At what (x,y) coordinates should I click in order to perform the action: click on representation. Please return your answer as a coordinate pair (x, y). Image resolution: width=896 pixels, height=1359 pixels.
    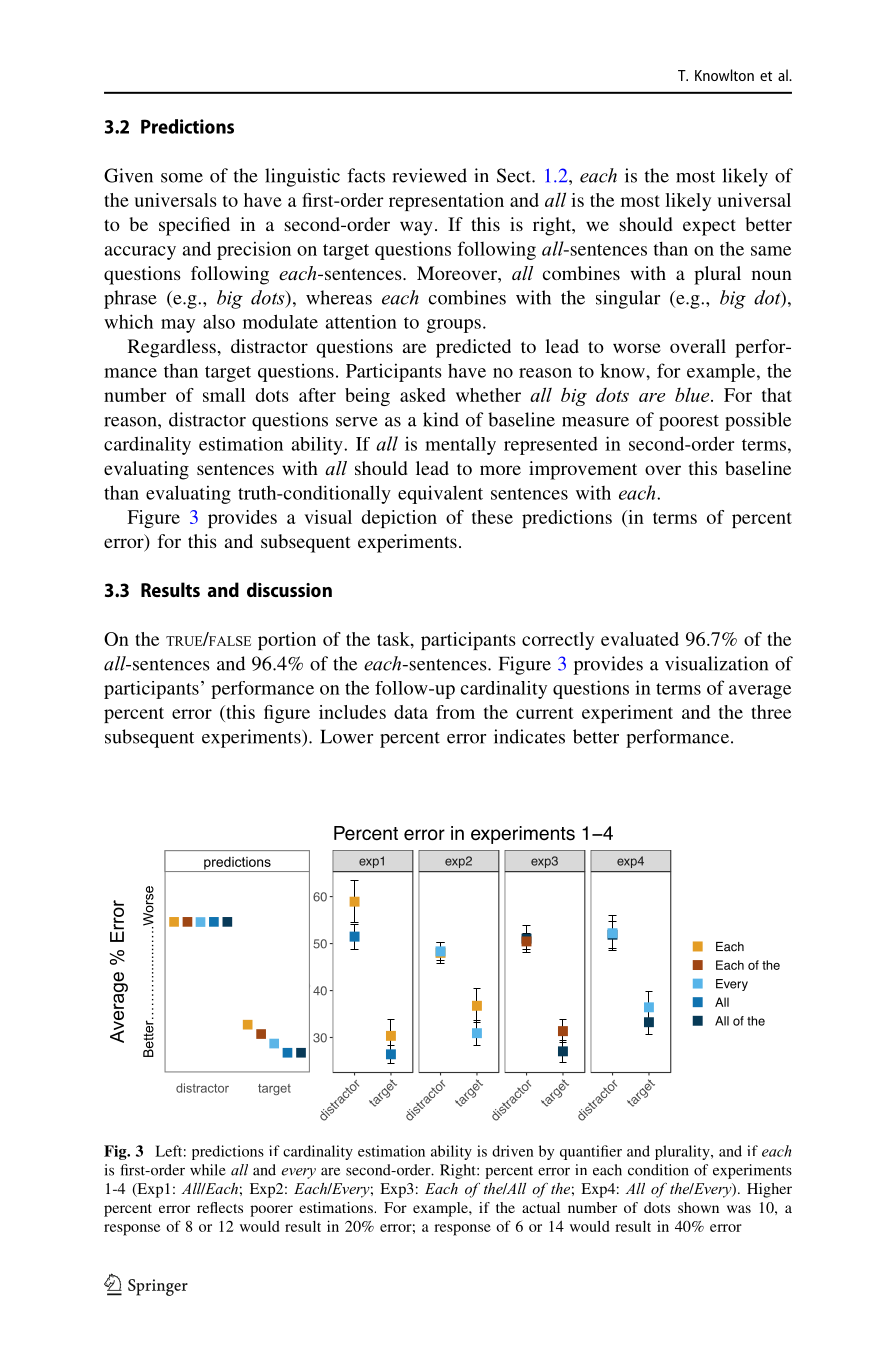
    Looking at the image, I should click on (446, 202).
